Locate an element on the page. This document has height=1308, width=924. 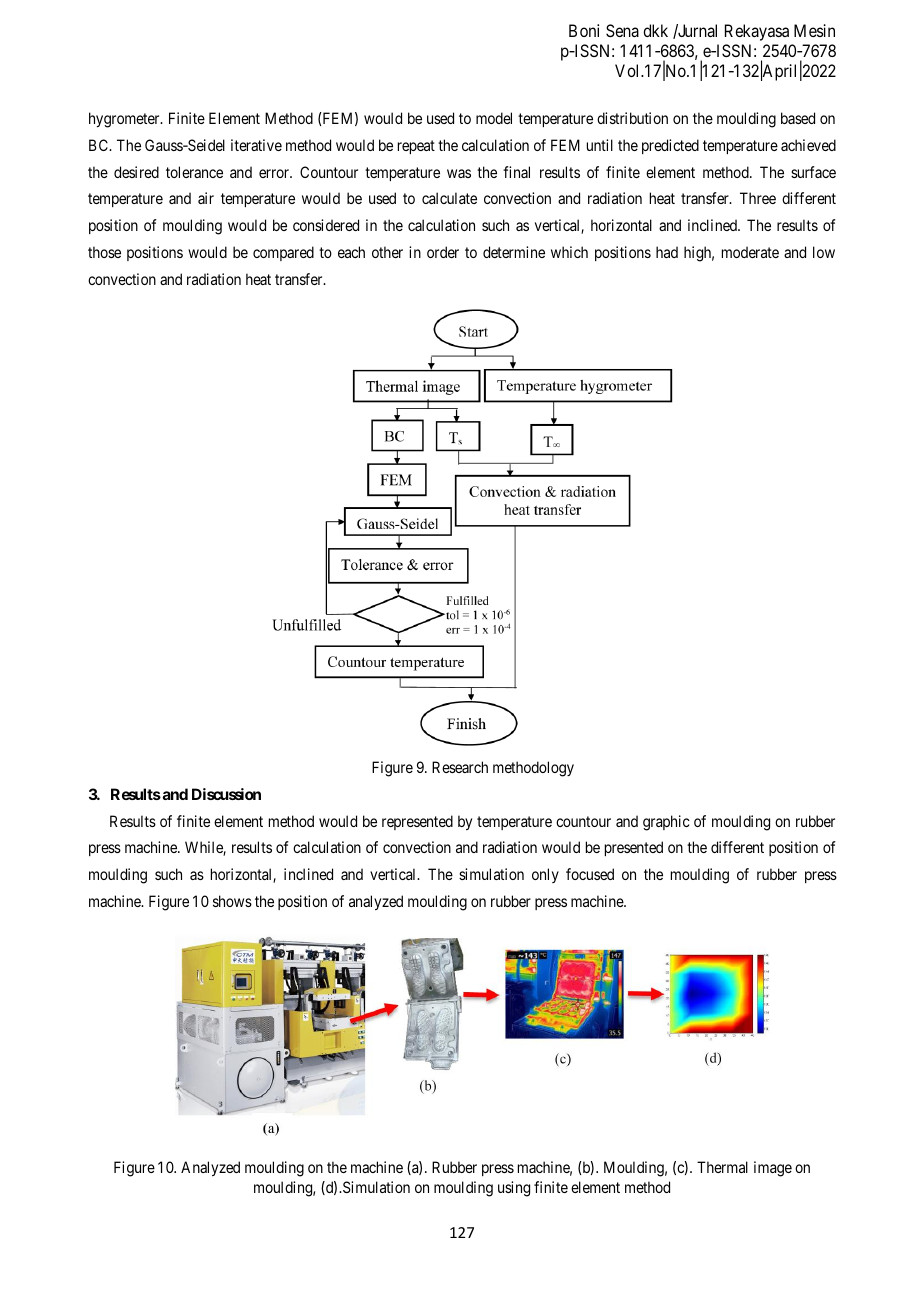
using is located at coordinates (514, 1189).
